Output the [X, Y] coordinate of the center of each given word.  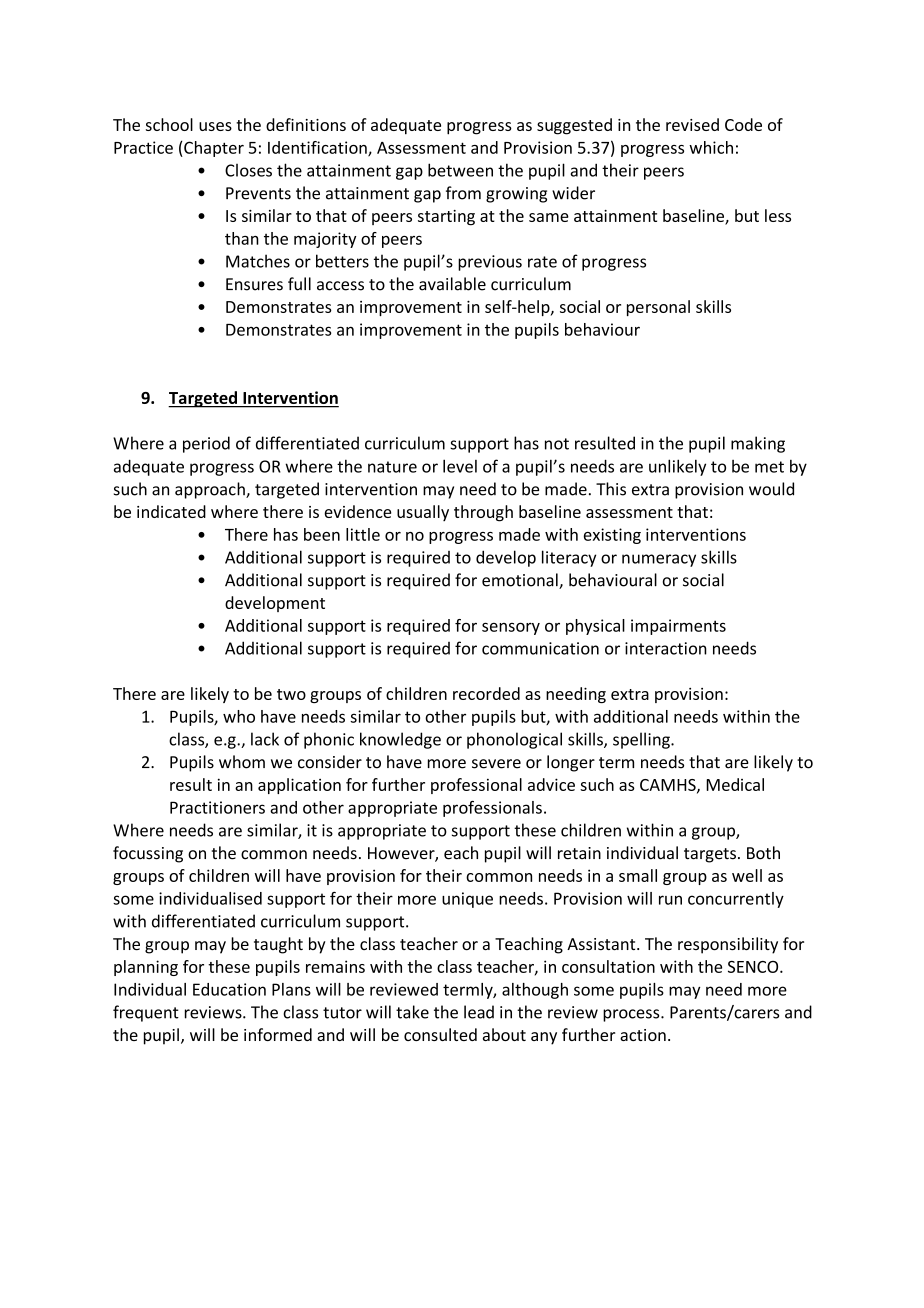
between [460, 170]
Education [229, 989]
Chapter [213, 149]
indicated [171, 511]
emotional [521, 581]
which [711, 147]
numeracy [659, 560]
